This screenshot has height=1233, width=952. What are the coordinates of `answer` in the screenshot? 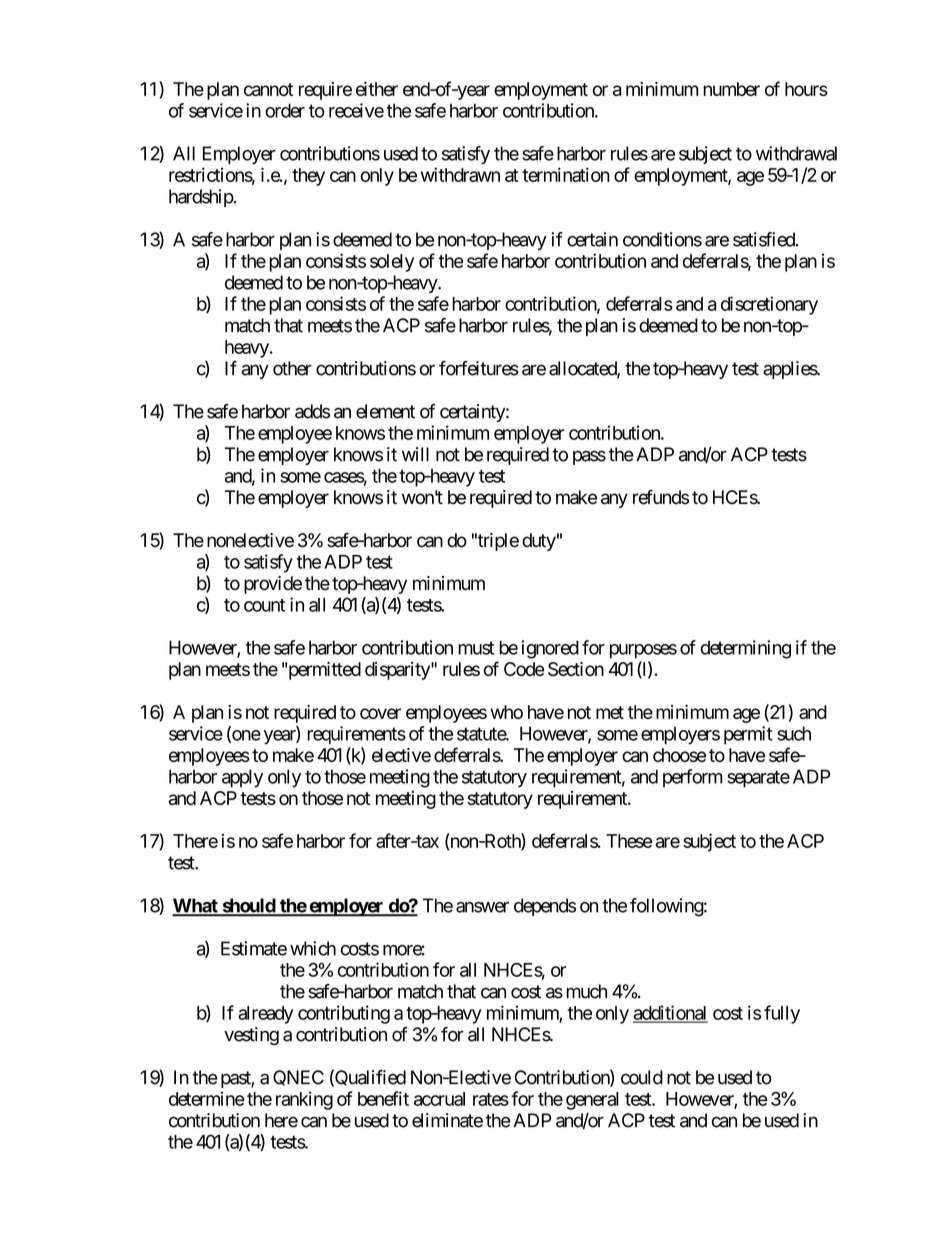 It's located at (482, 907).
